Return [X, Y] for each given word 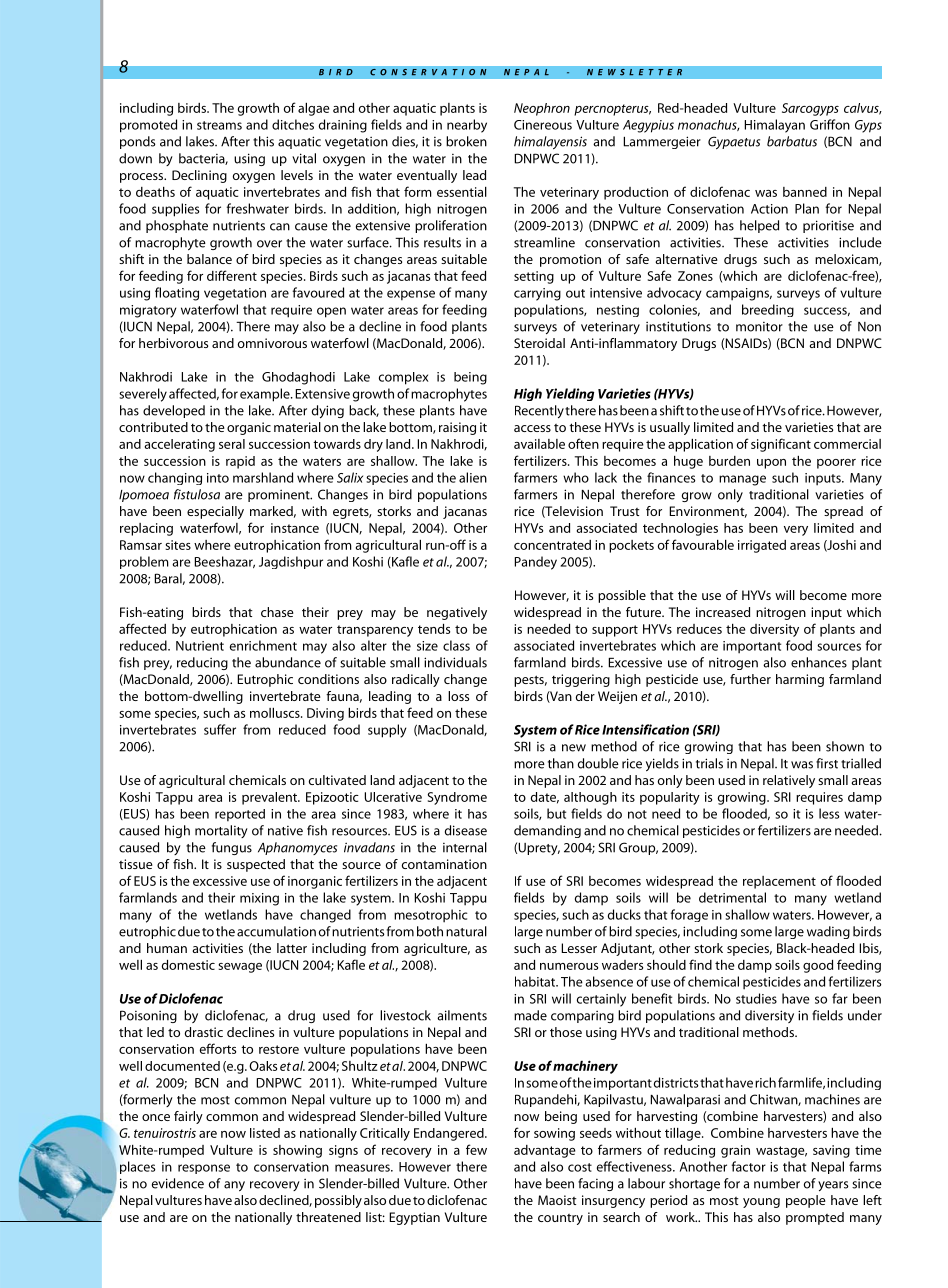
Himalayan [774, 126]
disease [466, 830]
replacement [779, 882]
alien [473, 477]
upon [771, 464]
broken [466, 141]
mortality [221, 831]
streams [219, 125]
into [218, 478]
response [204, 1169]
